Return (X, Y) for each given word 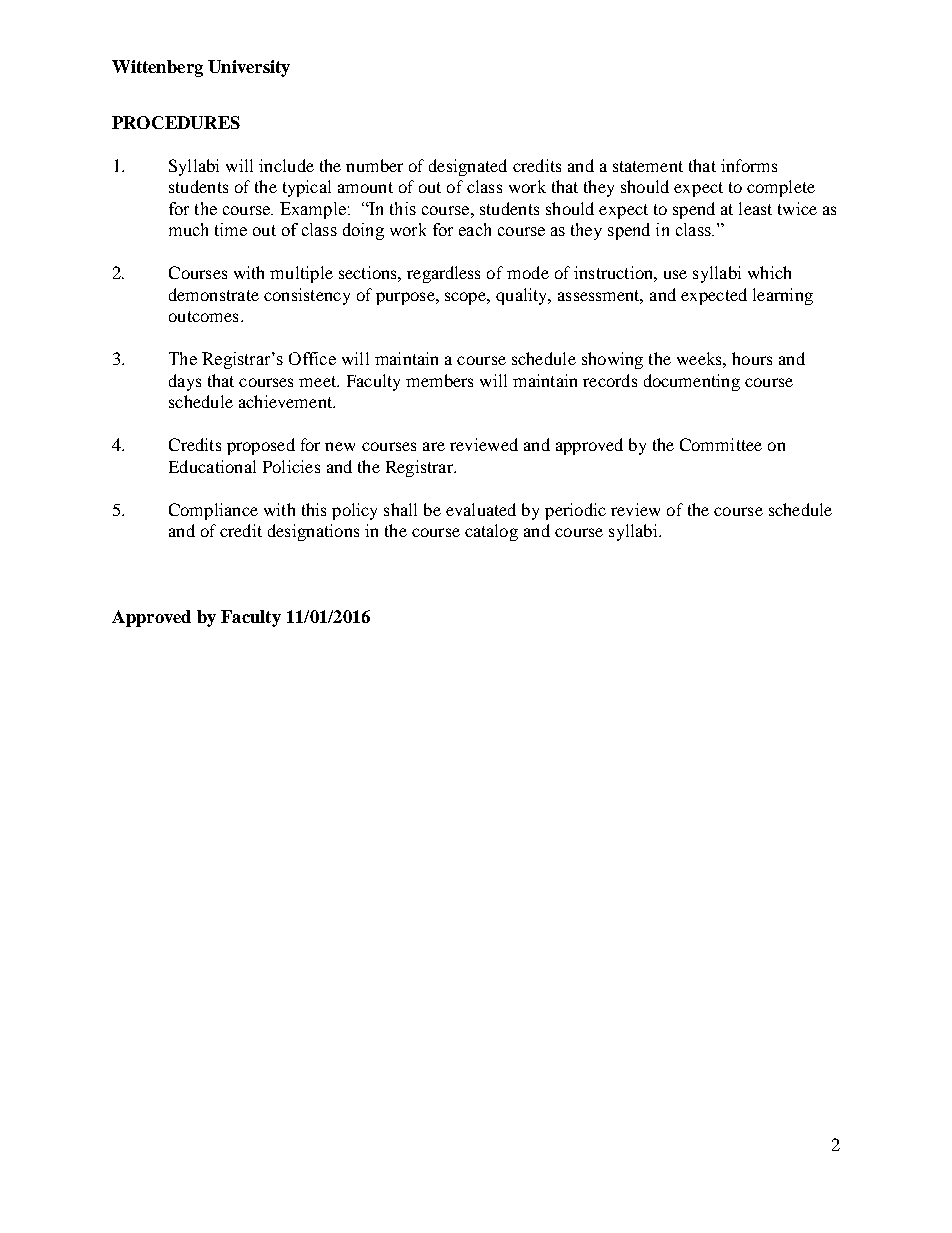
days (185, 382)
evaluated (481, 509)
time (231, 229)
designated (468, 167)
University (249, 68)
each (475, 229)
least (755, 208)
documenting (692, 382)
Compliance (213, 511)
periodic (575, 511)
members (439, 380)
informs (749, 165)
